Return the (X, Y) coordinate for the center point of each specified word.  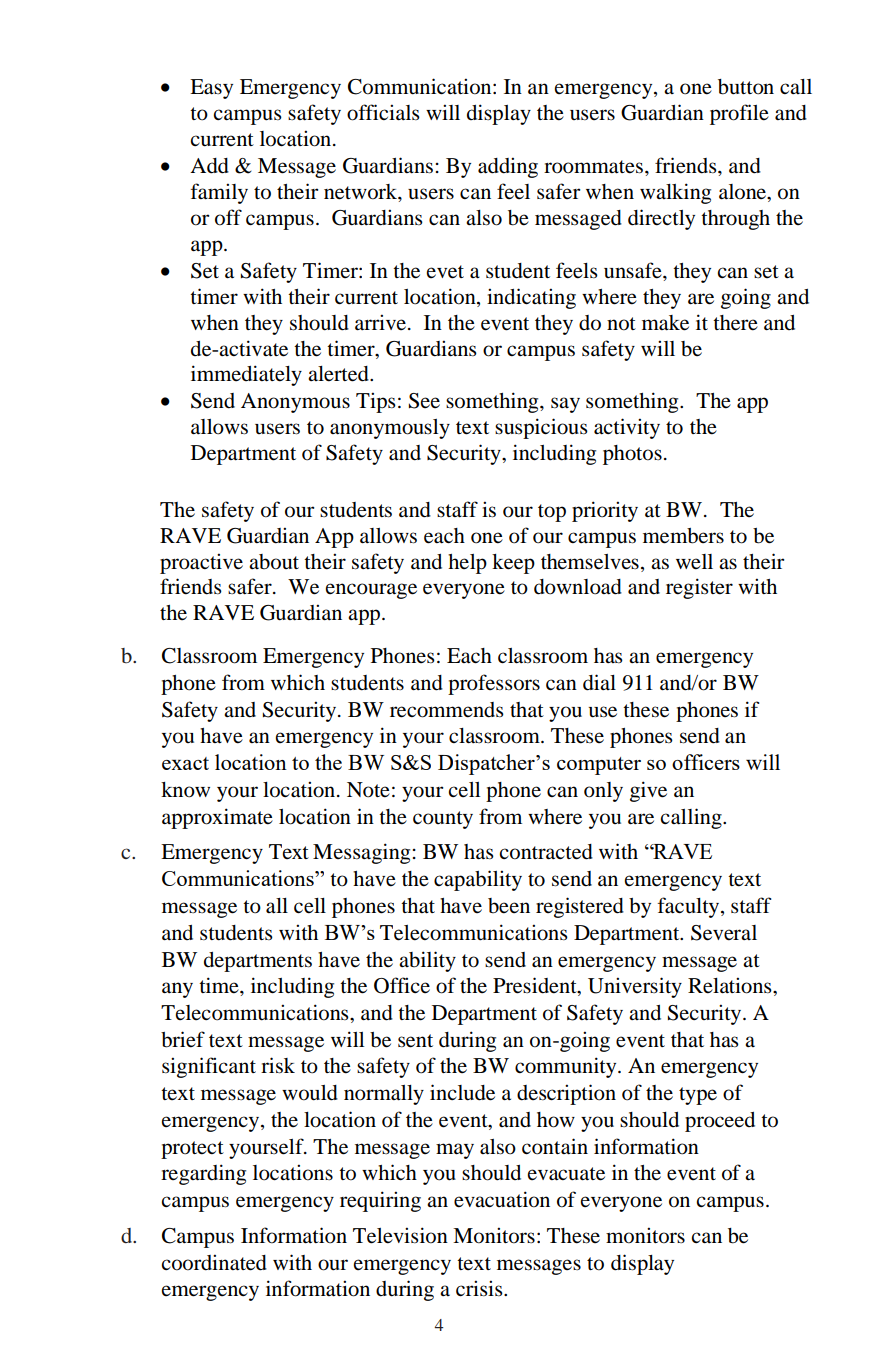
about (274, 562)
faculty (690, 907)
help (467, 564)
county (443, 820)
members (683, 536)
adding (508, 167)
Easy (211, 89)
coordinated (214, 1262)
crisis (480, 1288)
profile (739, 114)
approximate (217, 818)
